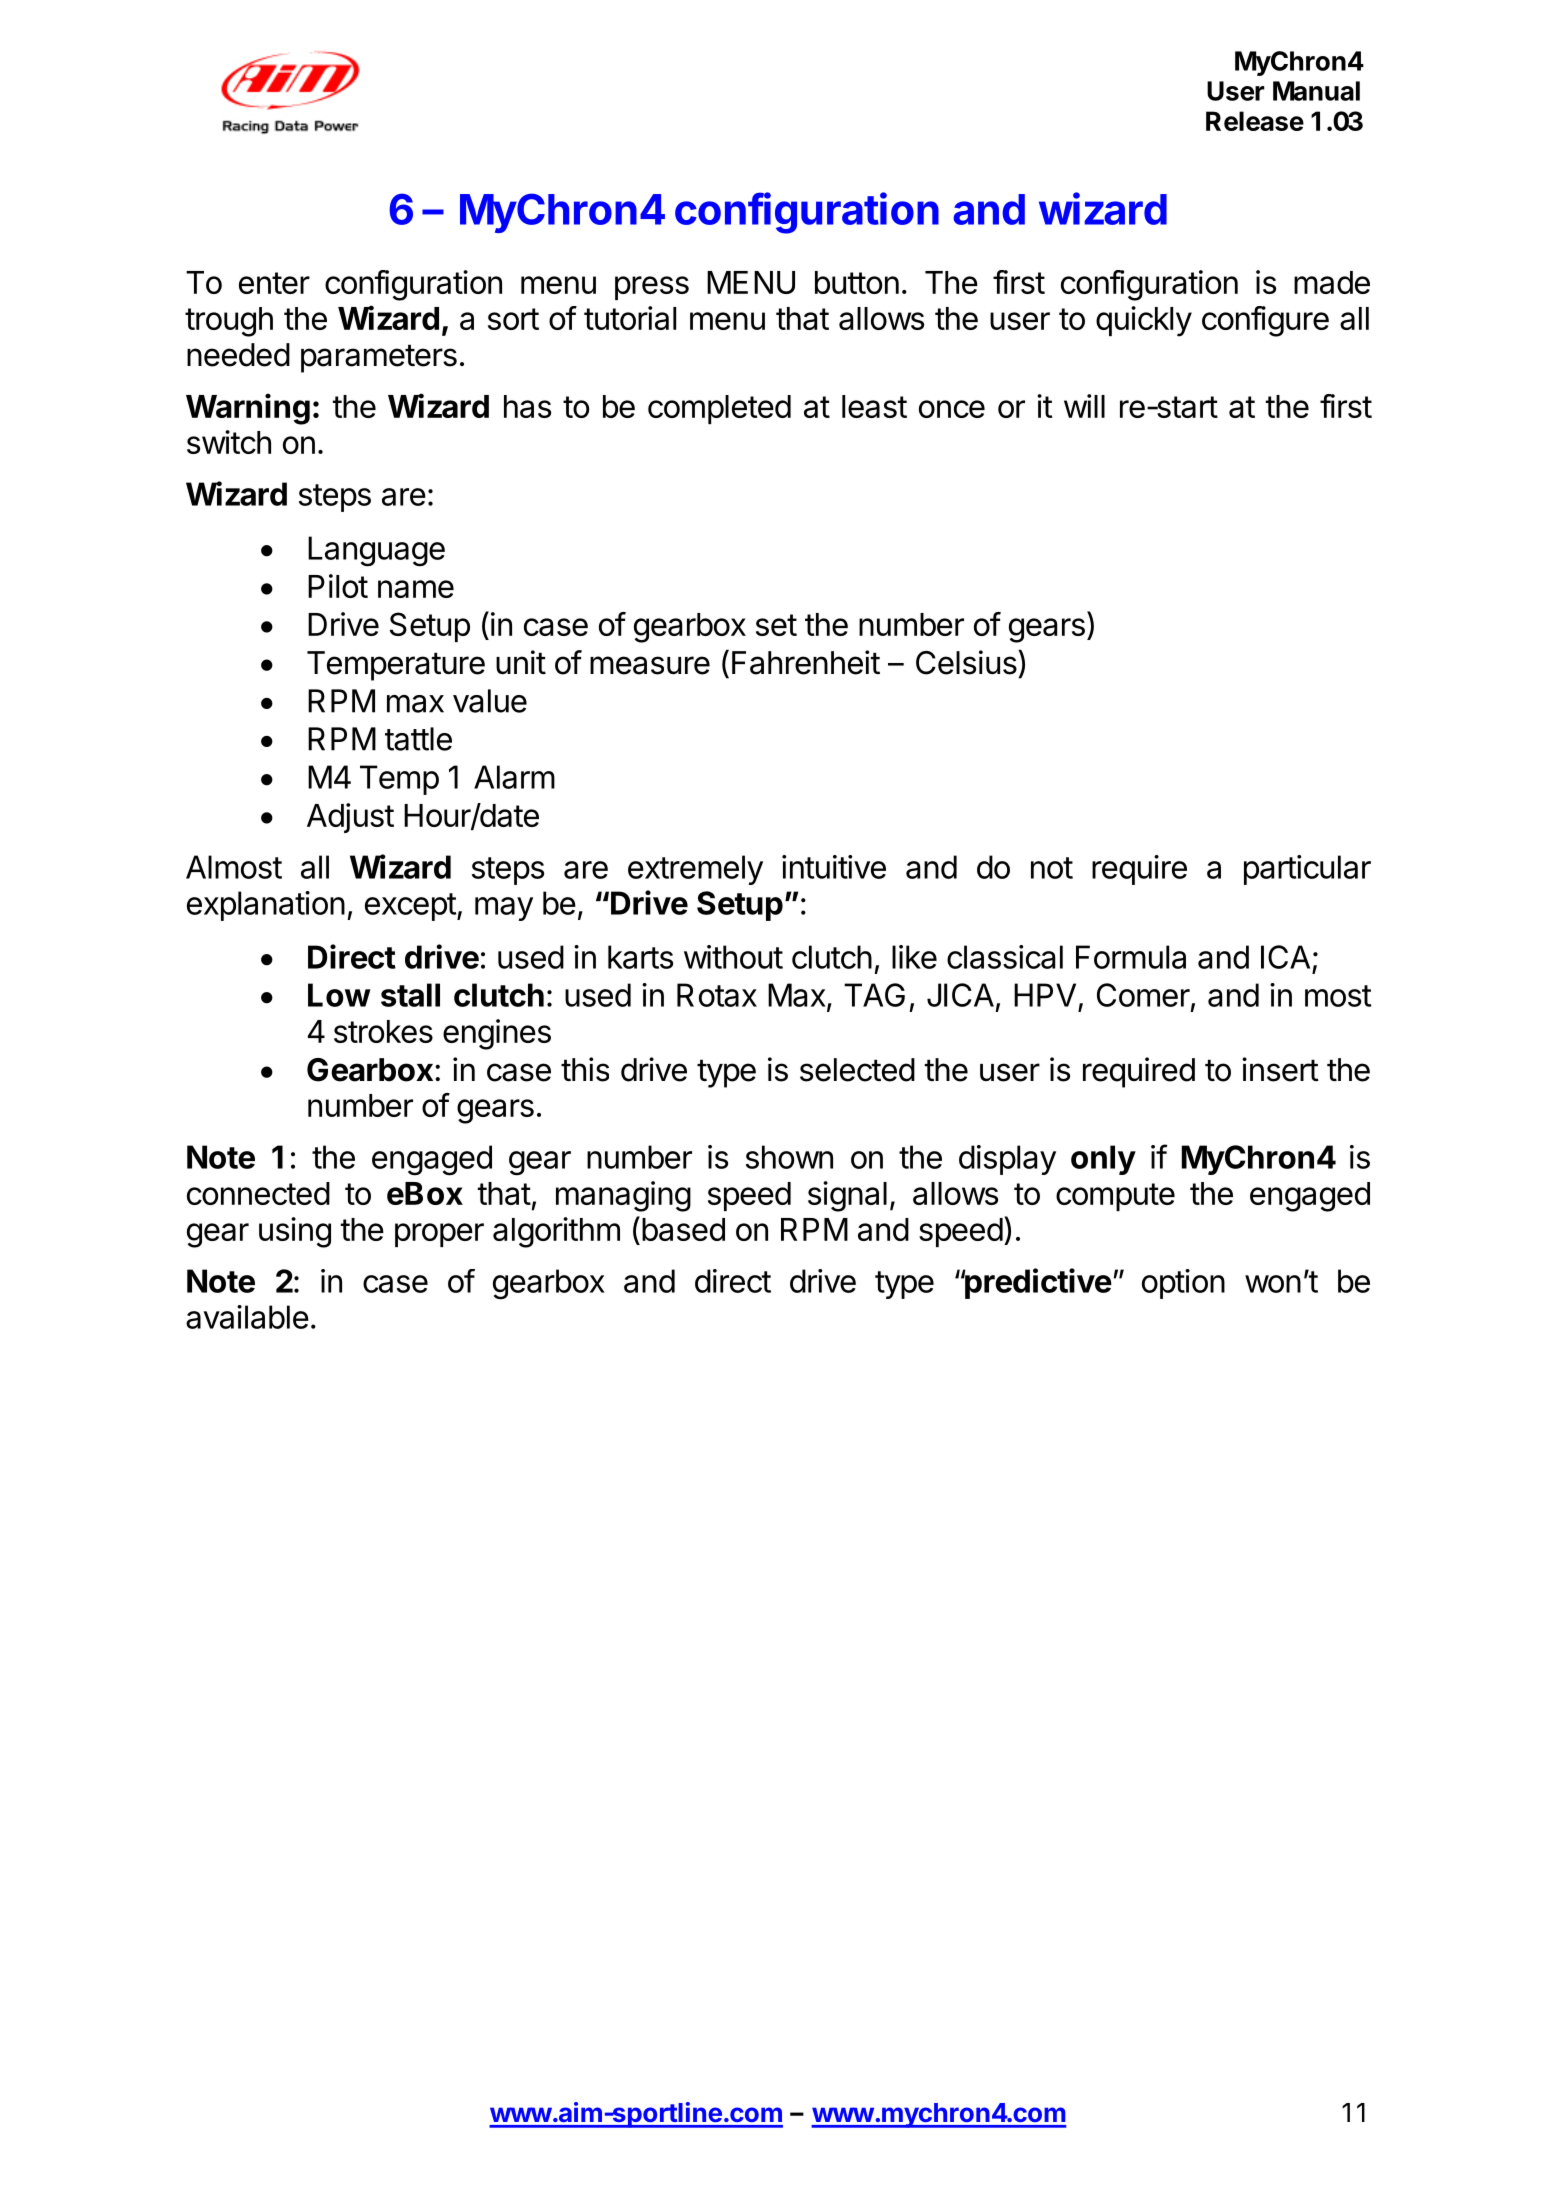 Image resolution: width=1555 pixels, height=2201 pixels. I want to click on Release, so click(1255, 121).
